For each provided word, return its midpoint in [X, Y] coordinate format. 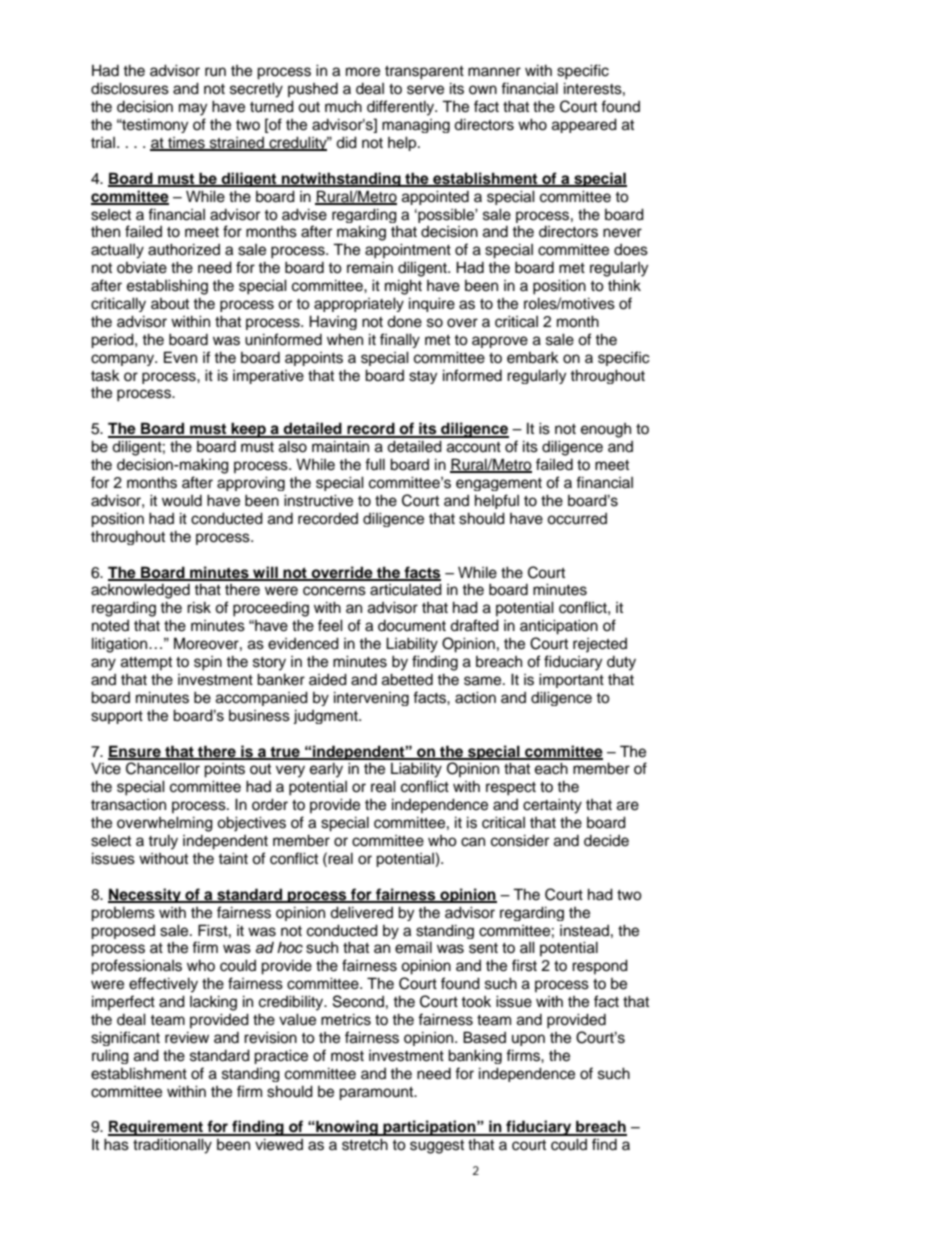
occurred [577, 519]
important [571, 680]
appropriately [359, 304]
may [193, 109]
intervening [371, 698]
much [343, 106]
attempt [146, 663]
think [624, 285]
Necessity [145, 895]
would [182, 501]
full [375, 464]
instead [584, 931]
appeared [584, 125]
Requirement [156, 1128]
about [170, 304]
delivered [361, 912]
